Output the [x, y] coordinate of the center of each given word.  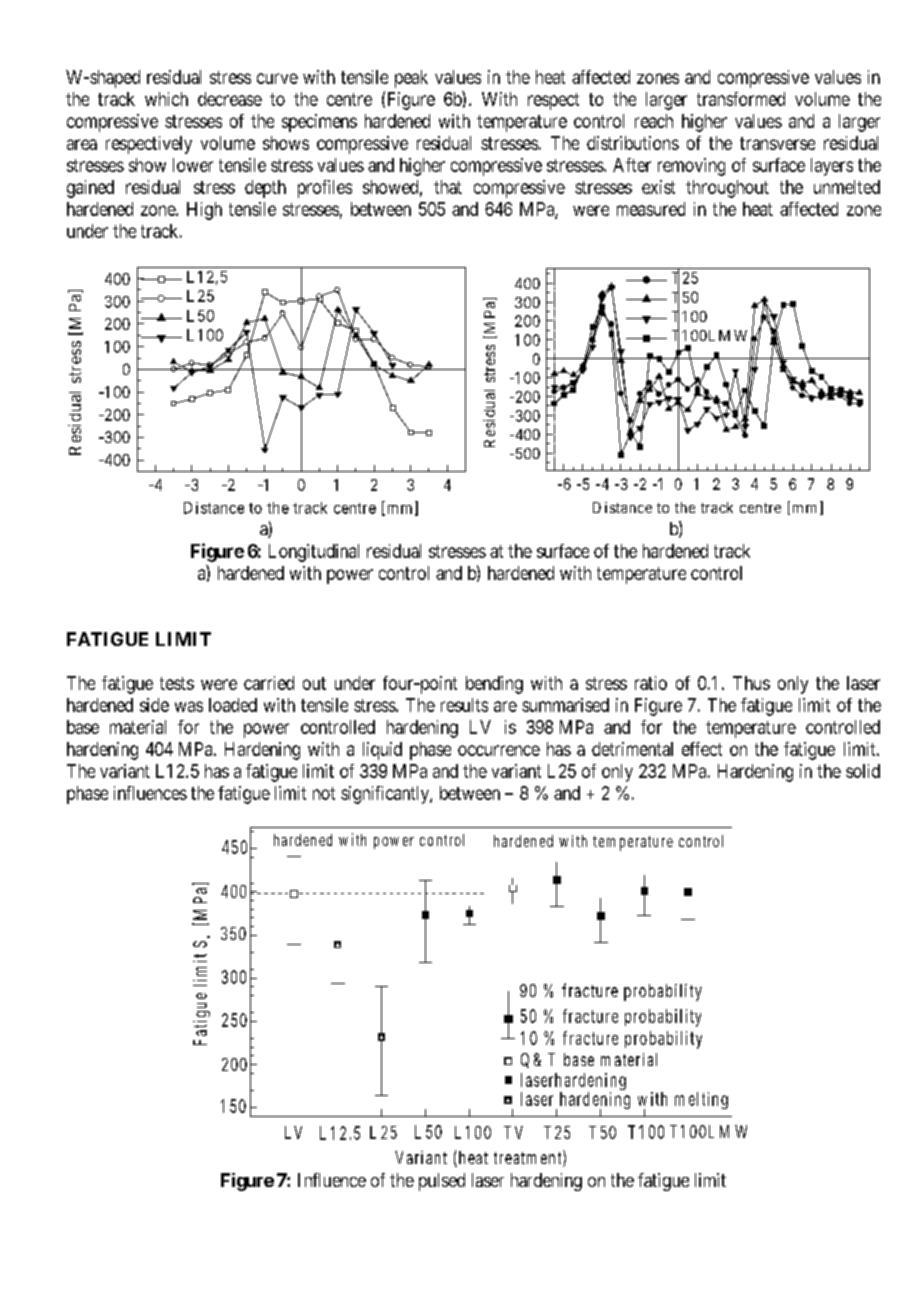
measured [651, 209]
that [448, 187]
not [324, 793]
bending [494, 685]
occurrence [499, 750]
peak [411, 79]
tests [177, 683]
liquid [382, 751]
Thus [751, 683]
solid [863, 771]
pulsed [442, 1182]
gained [90, 189]
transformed [741, 99]
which [166, 99]
